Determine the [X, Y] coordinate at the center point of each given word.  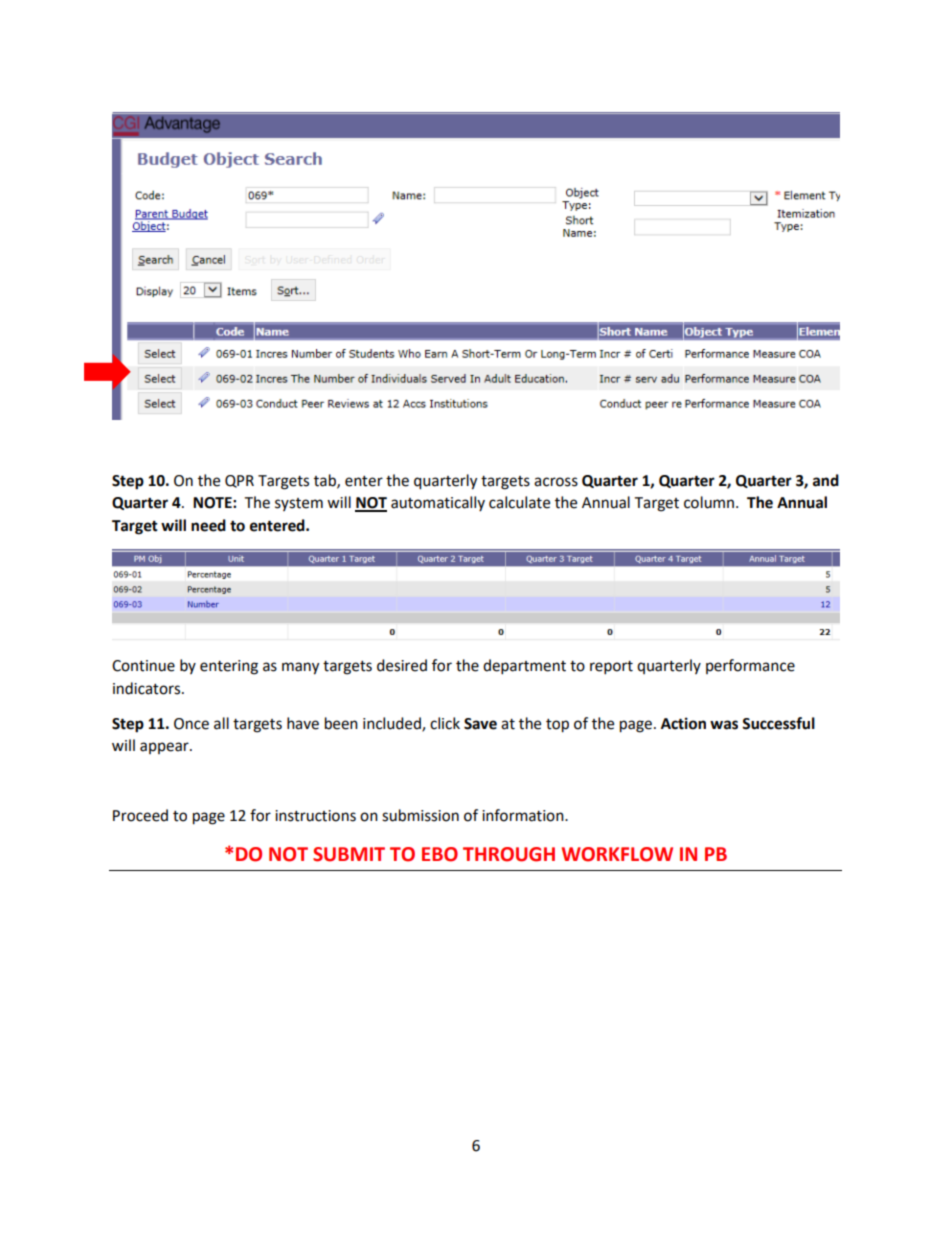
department [524, 667]
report [611, 668]
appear [165, 748]
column [710, 502]
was [724, 725]
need [208, 525]
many [300, 668]
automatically [438, 503]
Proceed [140, 815]
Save [480, 724]
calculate [519, 502]
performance [750, 666]
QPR [239, 481]
